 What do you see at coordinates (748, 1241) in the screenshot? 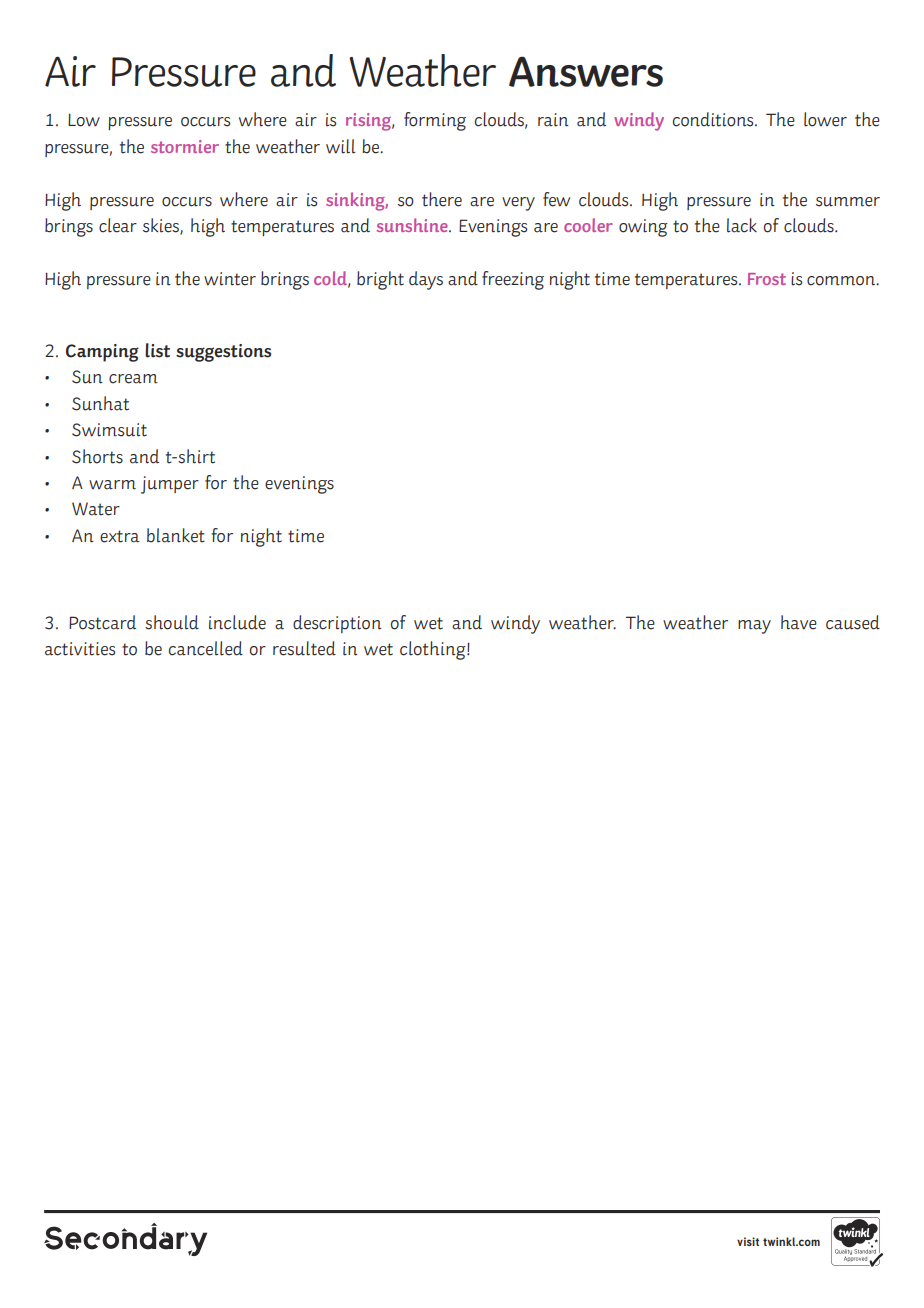
I see `visit` at bounding box center [748, 1241].
